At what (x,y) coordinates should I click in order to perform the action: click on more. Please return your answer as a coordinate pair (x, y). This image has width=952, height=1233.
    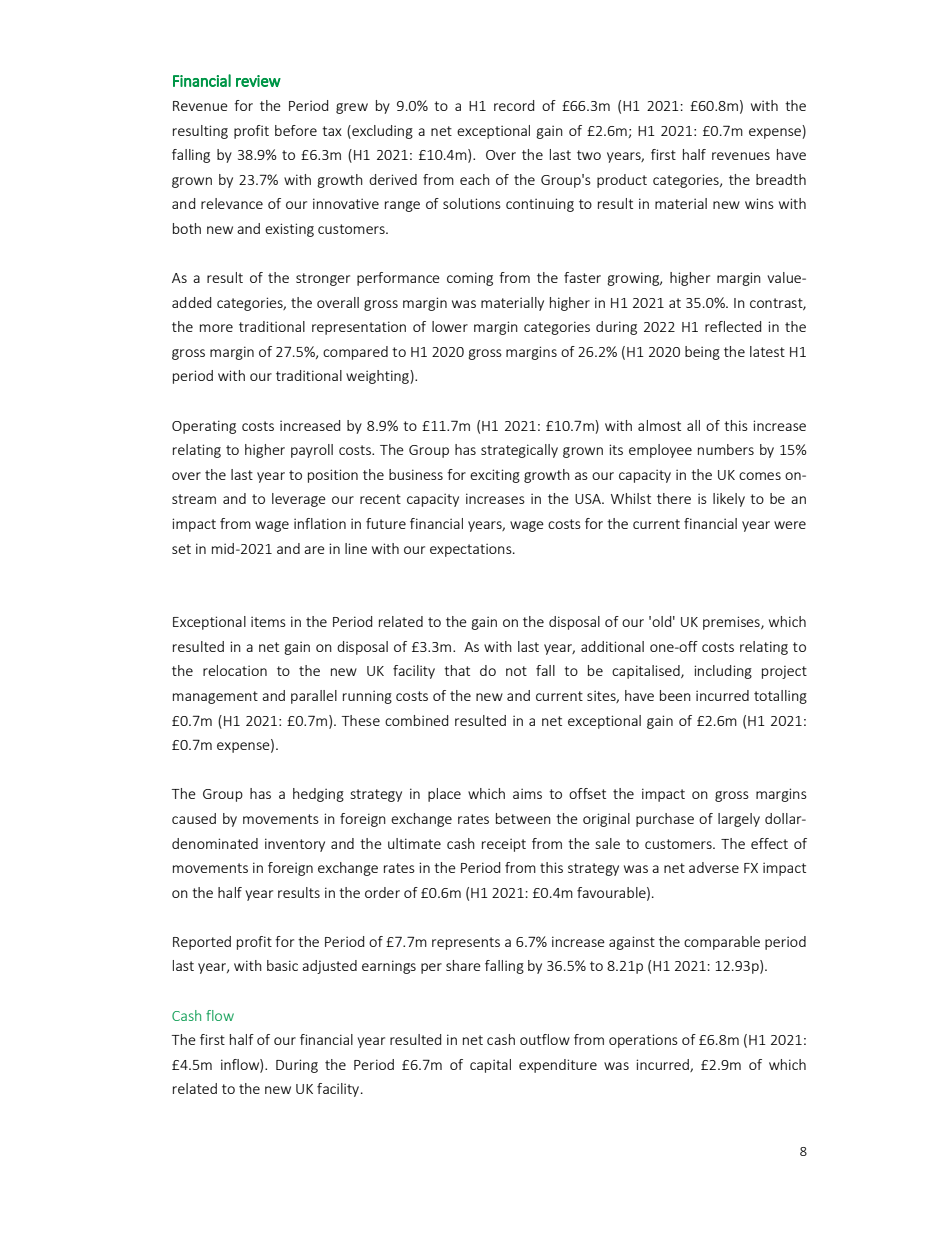
    Looking at the image, I should click on (216, 328).
